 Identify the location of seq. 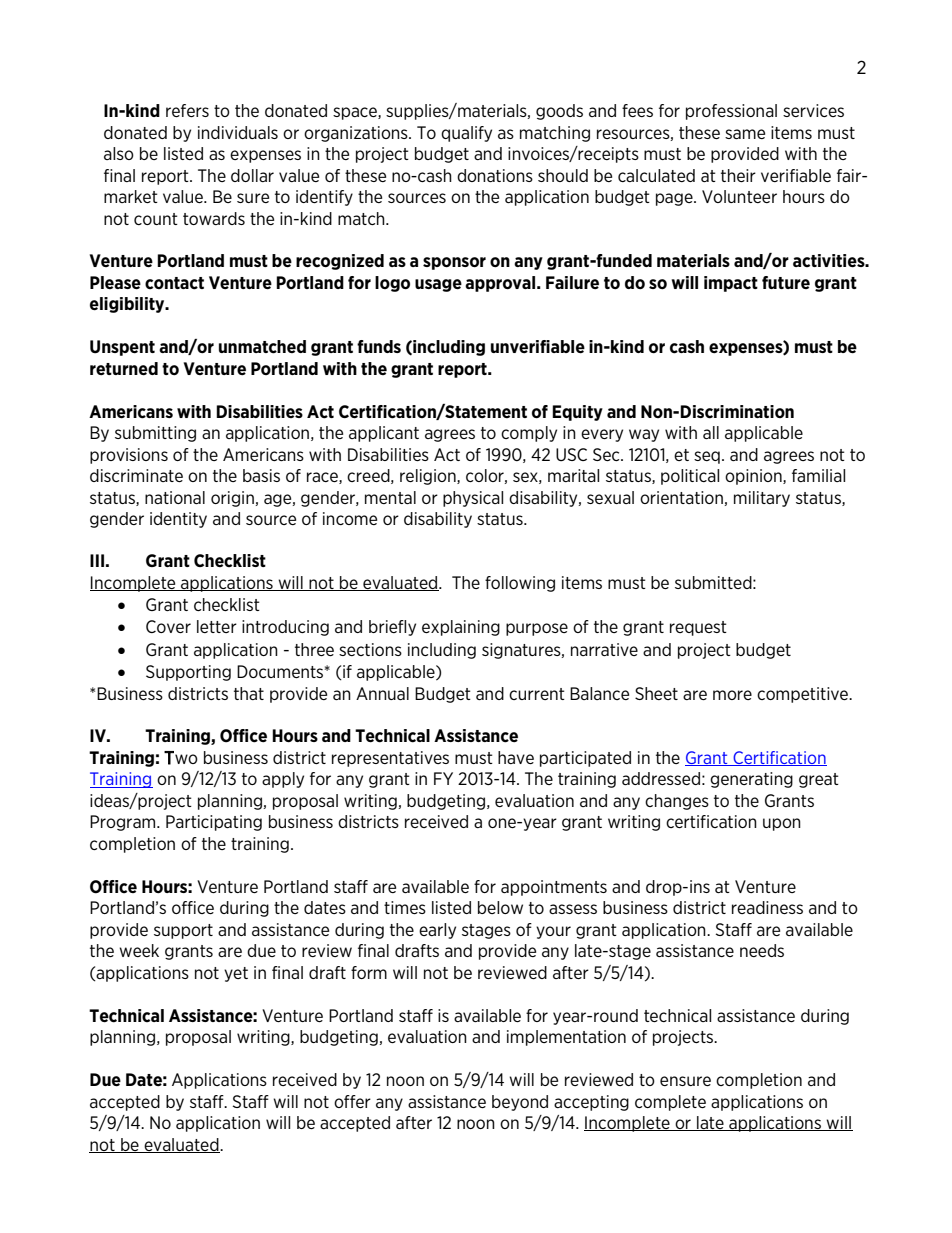
(707, 457).
